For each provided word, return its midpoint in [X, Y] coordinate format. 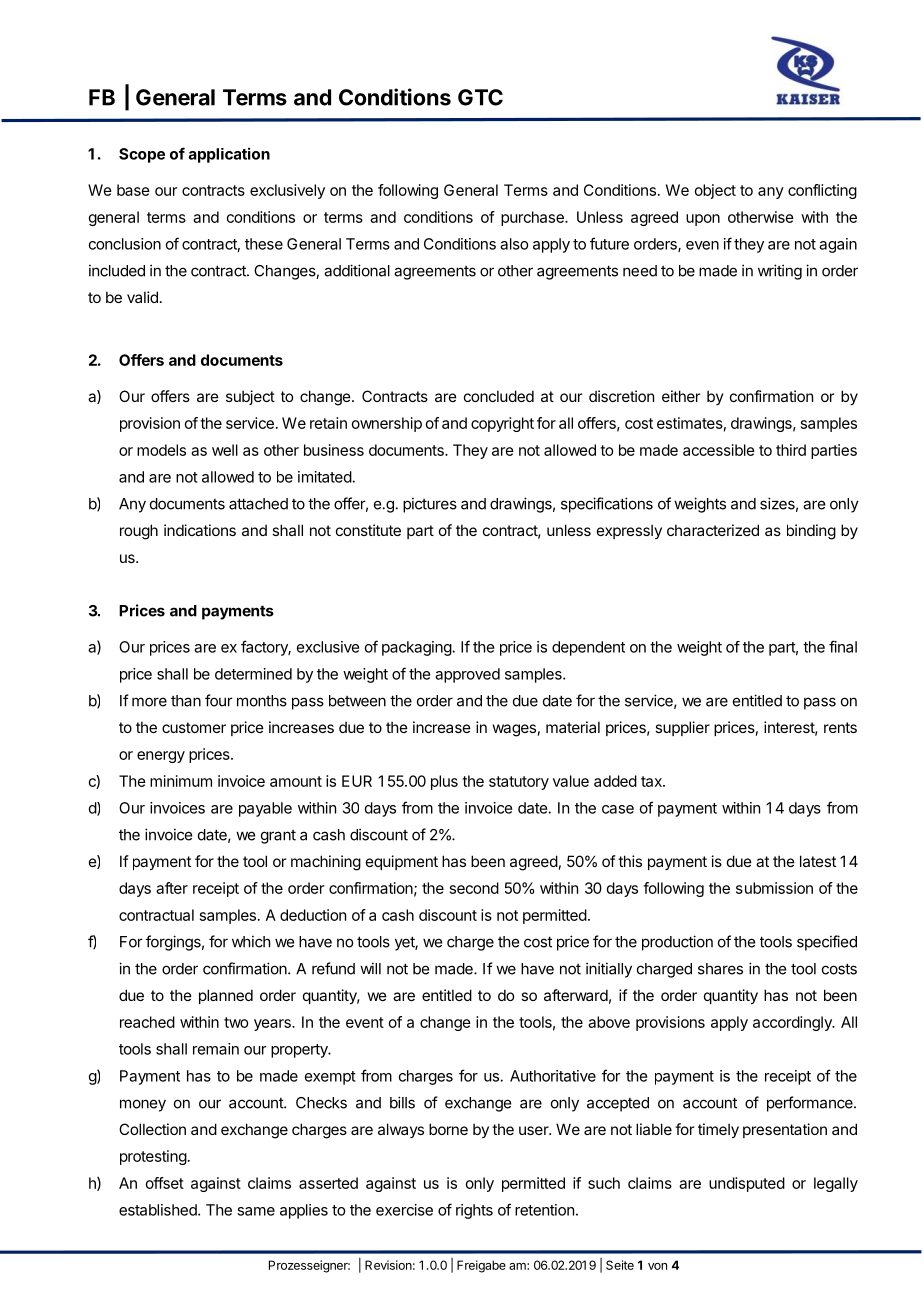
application [229, 155]
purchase [533, 218]
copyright [502, 424]
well [225, 450]
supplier [682, 728]
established [159, 1210]
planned [226, 996]
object [715, 191]
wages [514, 730]
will [370, 968]
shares [720, 969]
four [219, 700]
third [791, 450]
